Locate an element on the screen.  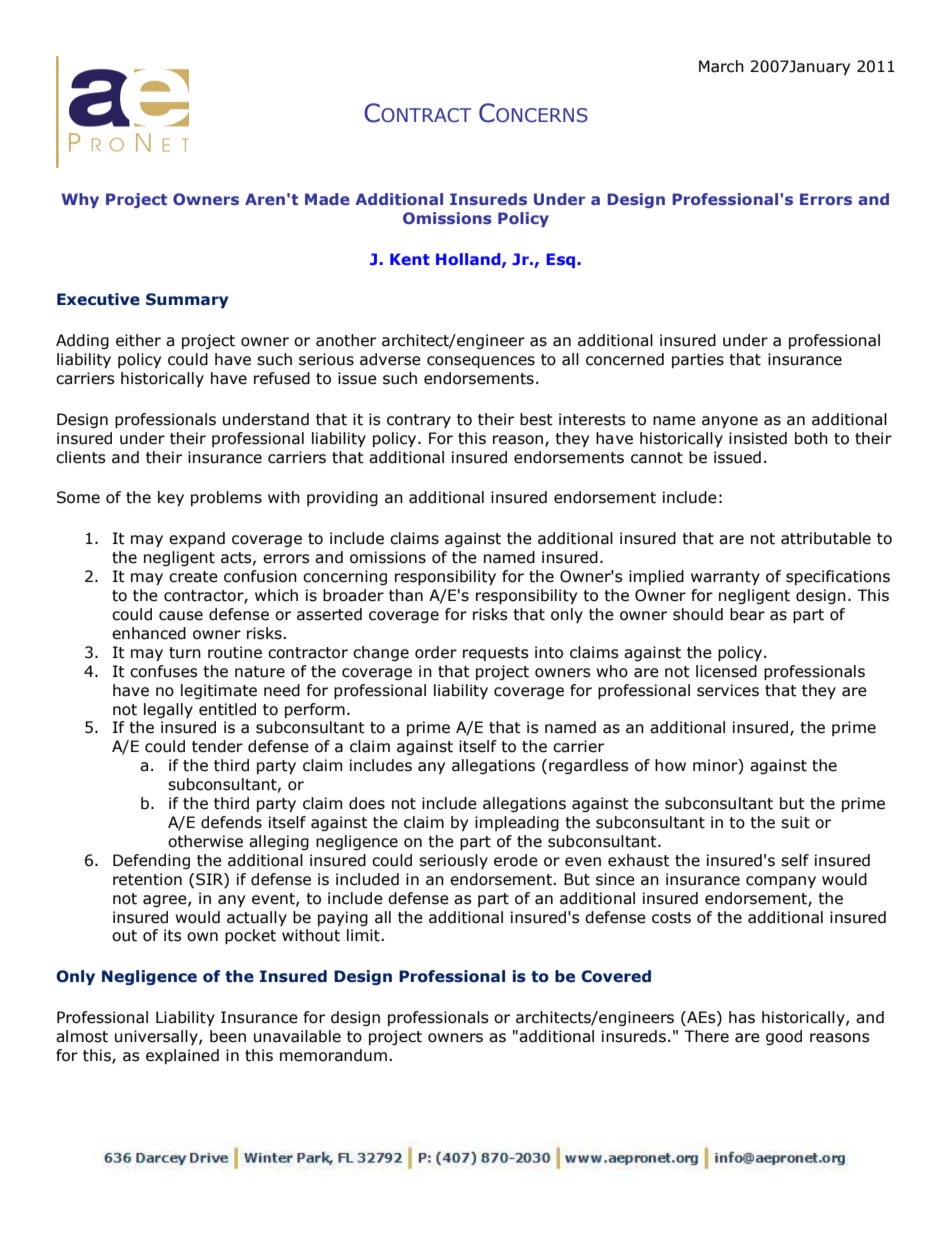
does is located at coordinates (367, 803).
